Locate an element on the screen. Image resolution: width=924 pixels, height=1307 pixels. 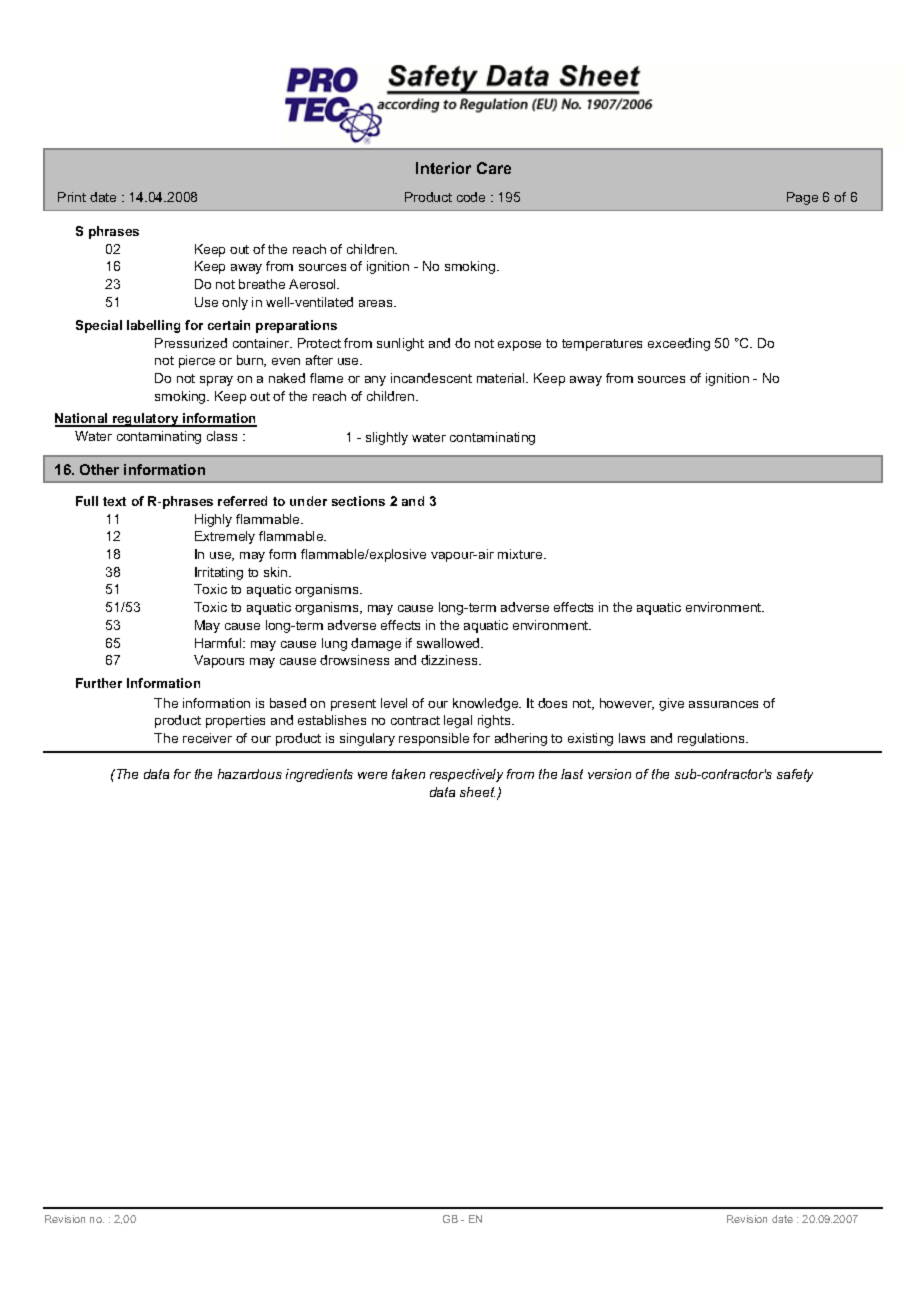
Print is located at coordinates (72, 197).
